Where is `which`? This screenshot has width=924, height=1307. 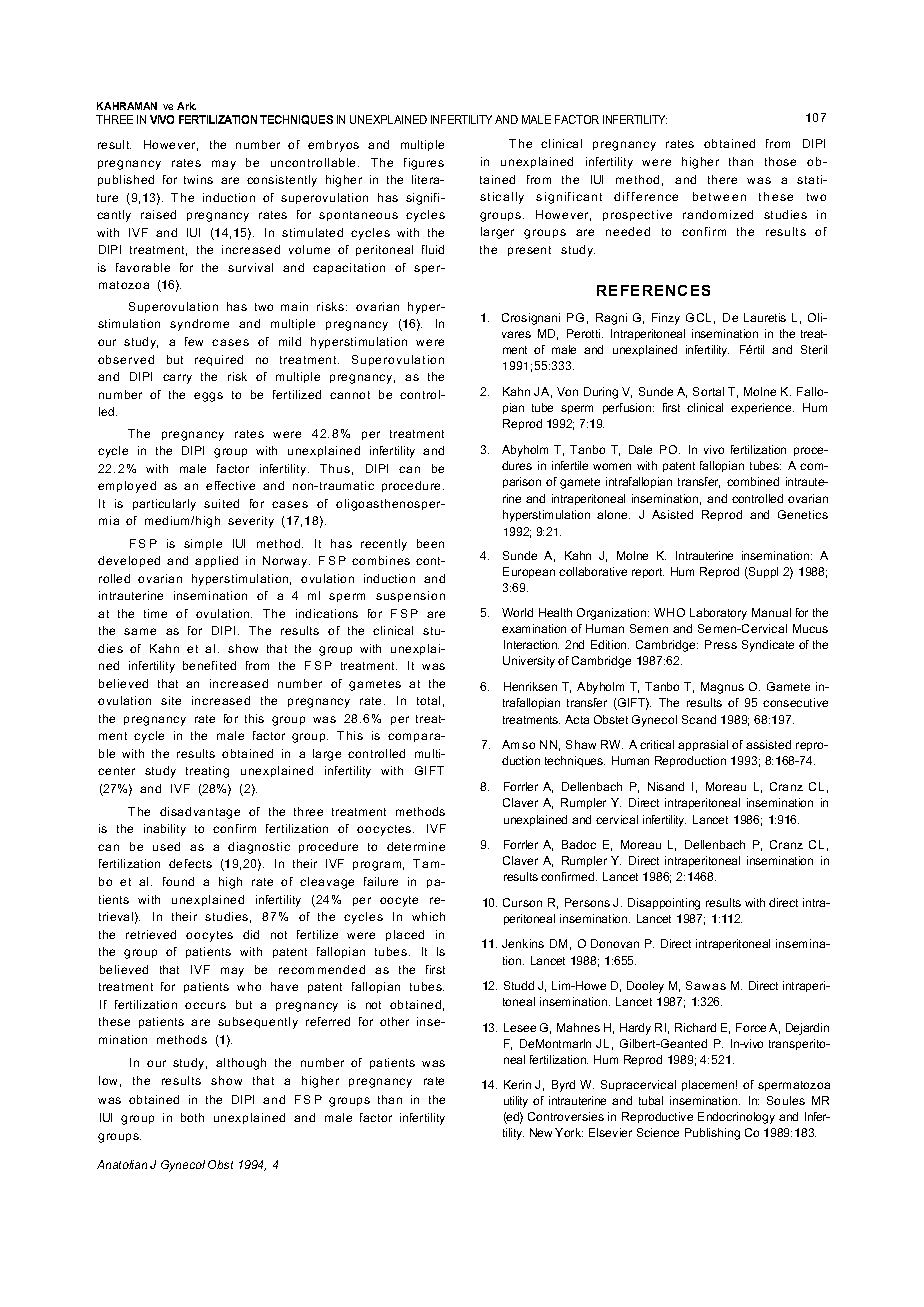 which is located at coordinates (428, 916).
